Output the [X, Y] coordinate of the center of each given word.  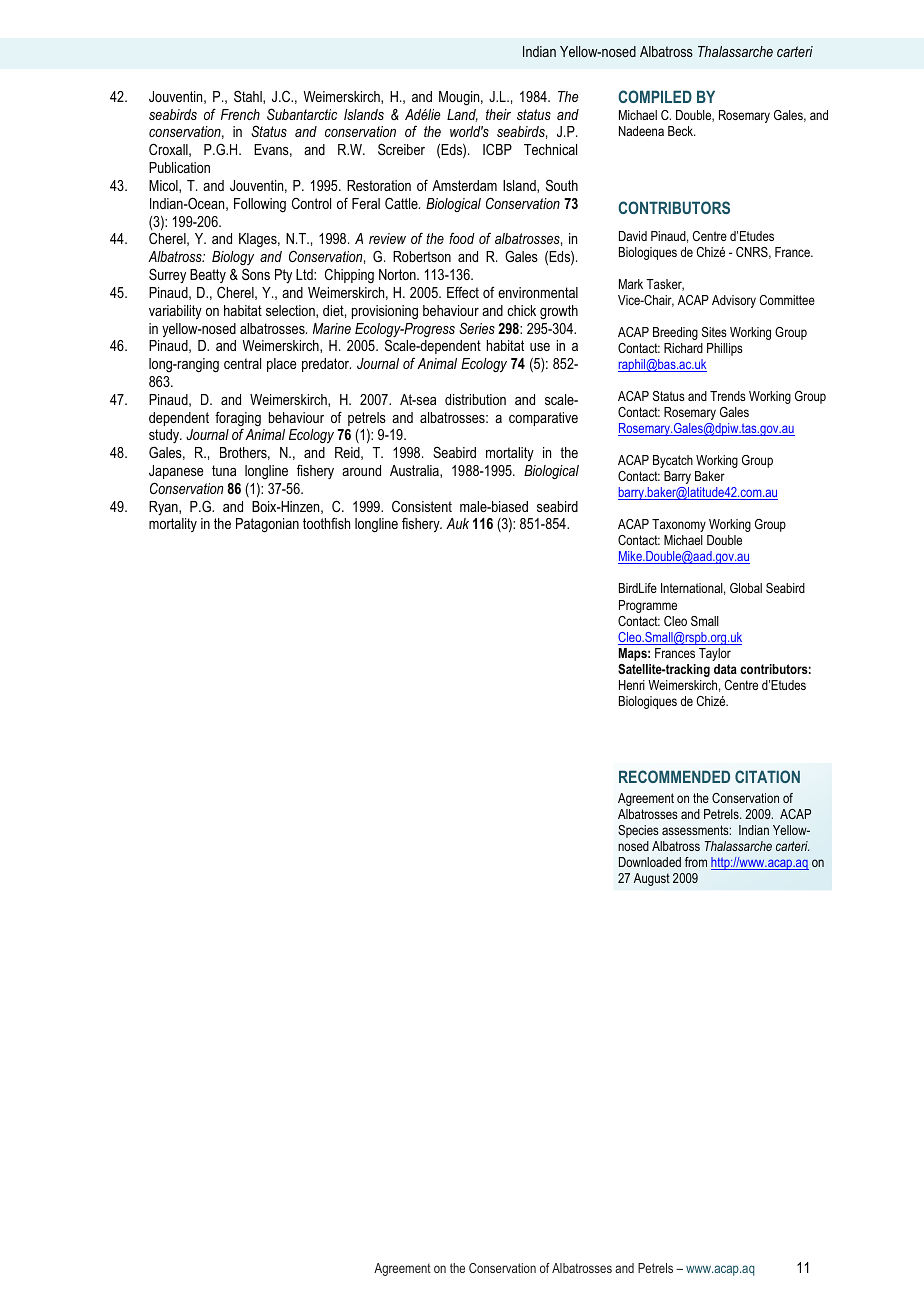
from [696, 862]
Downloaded [650, 862]
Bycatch [673, 461]
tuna [224, 470]
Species [638, 831]
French [240, 114]
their [498, 114]
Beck [682, 131]
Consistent [422, 506]
